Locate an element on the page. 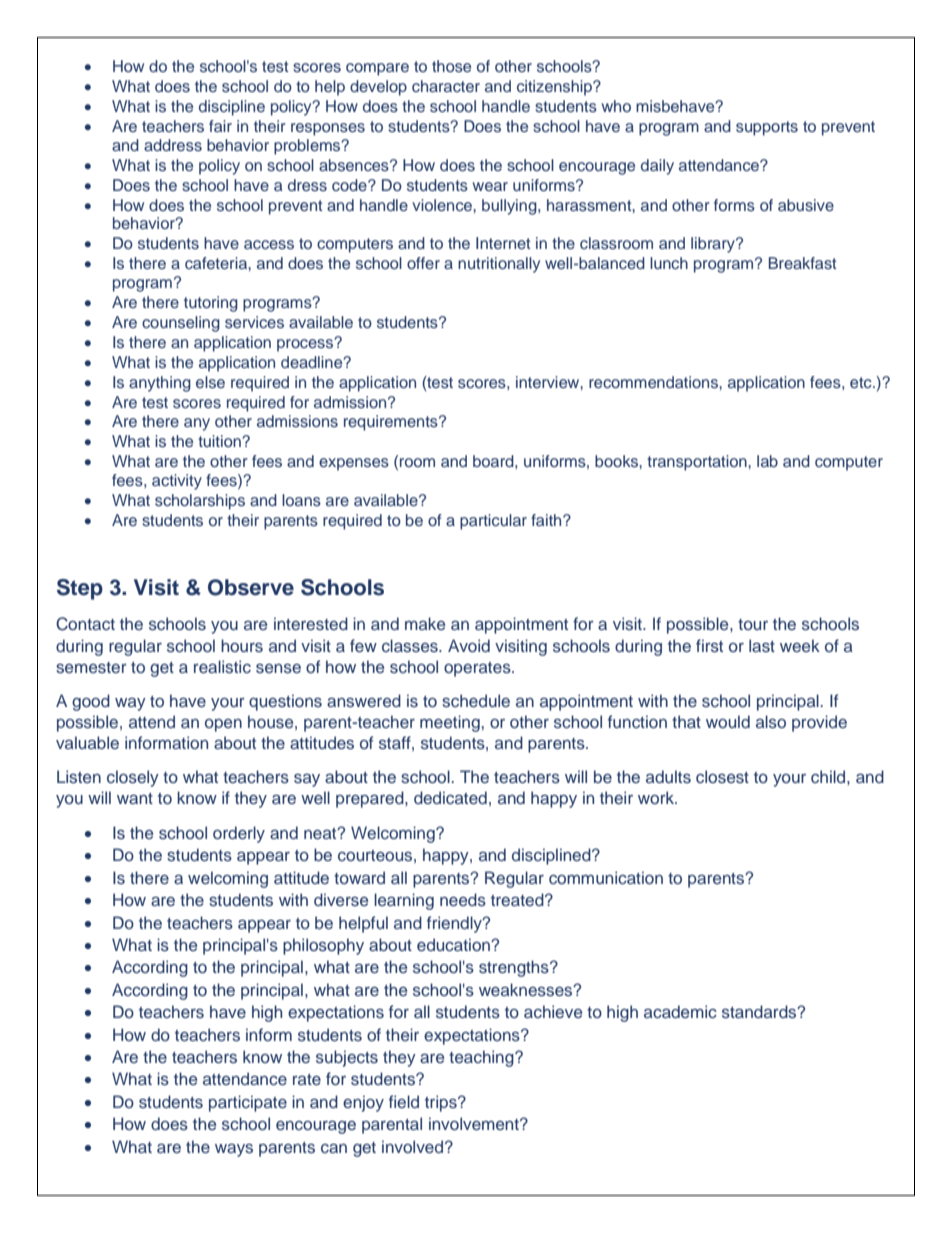  tour is located at coordinates (753, 624).
